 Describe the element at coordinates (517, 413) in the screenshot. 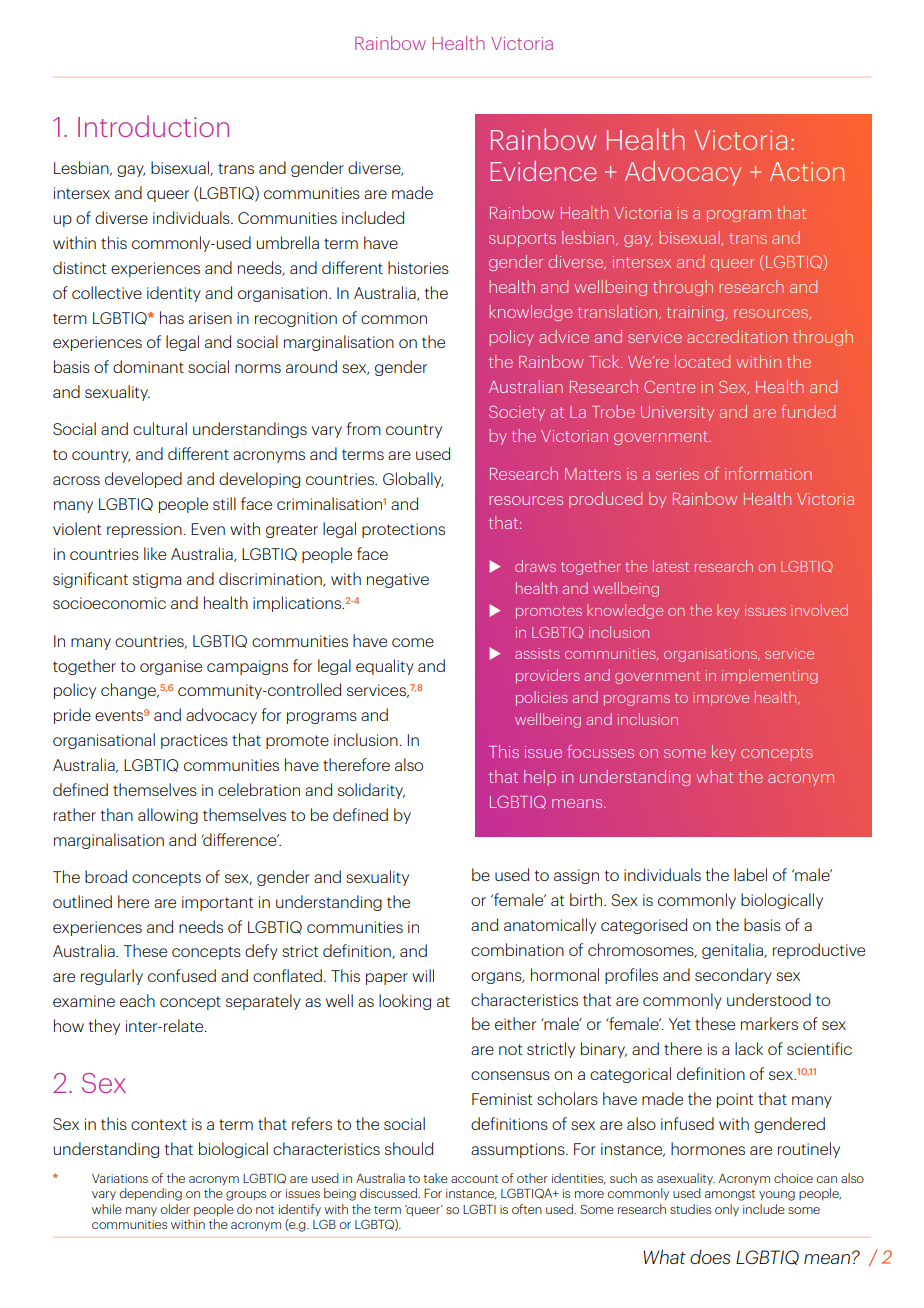

I see `Society` at that location.
